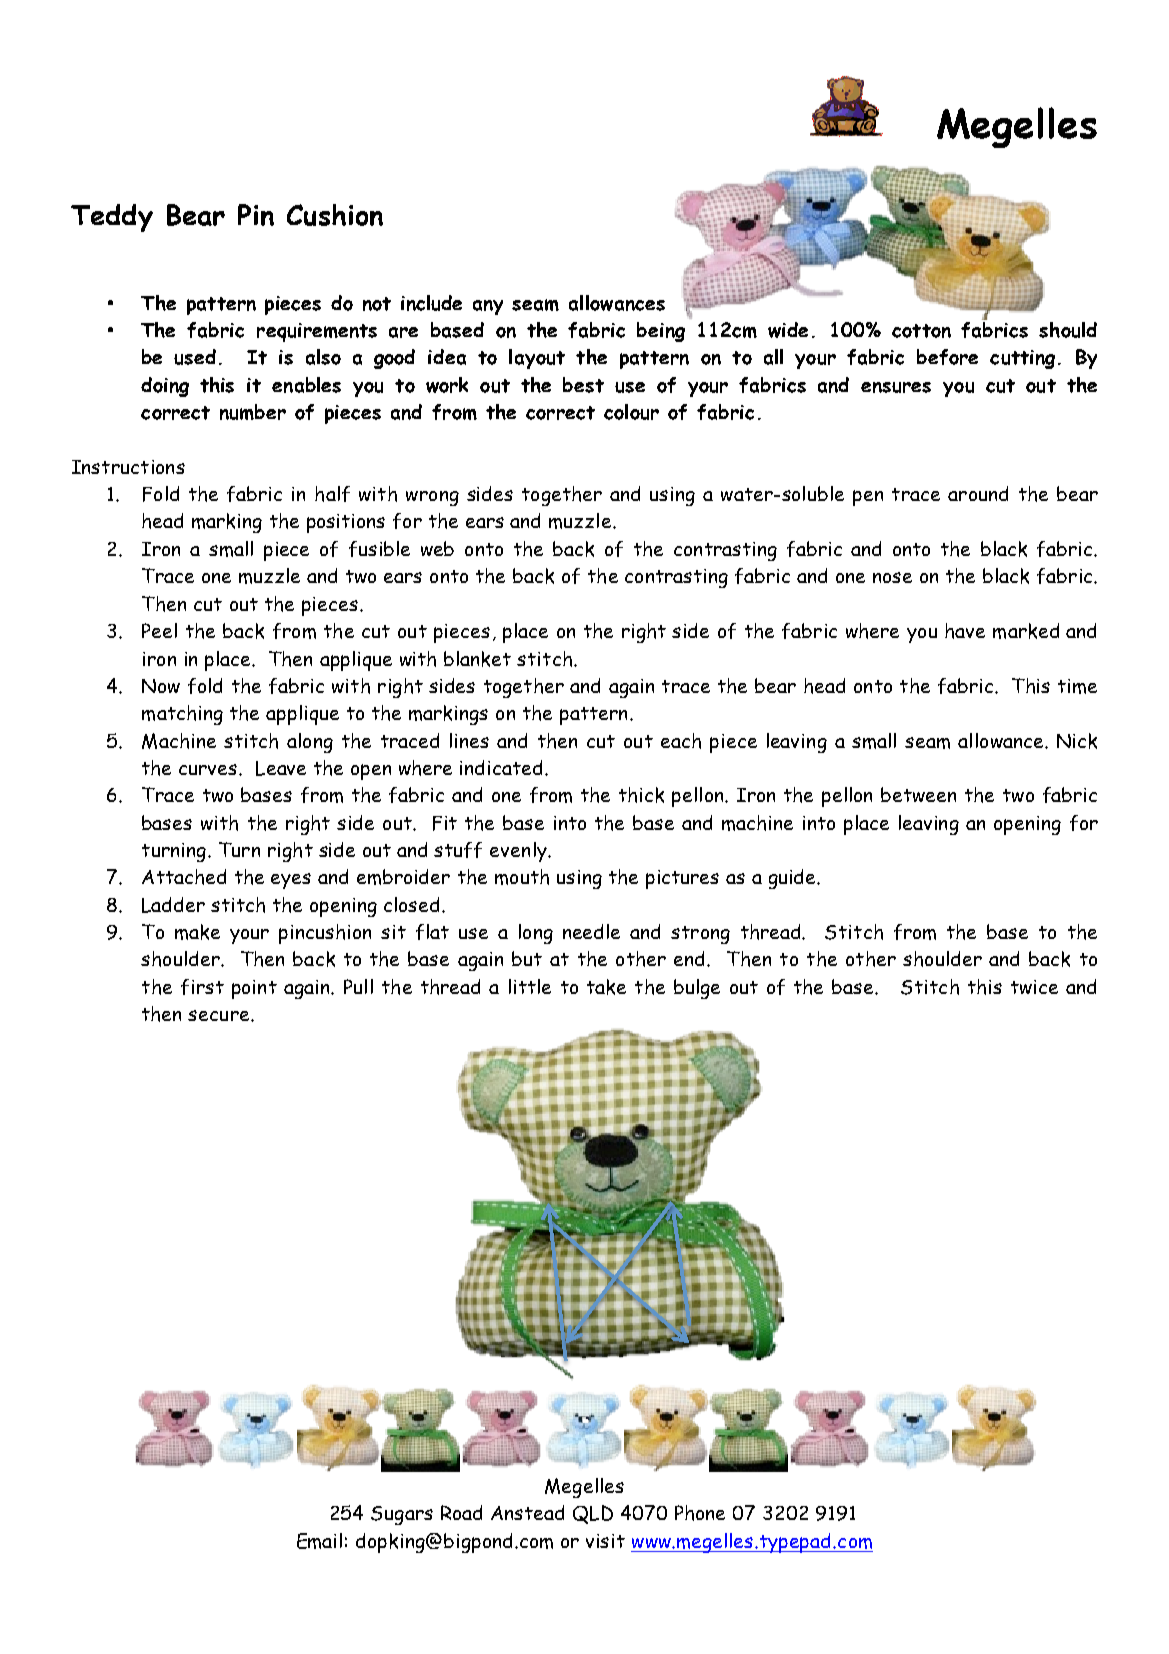 This screenshot has width=1169, height=1654. What do you see at coordinates (319, 1541) in the screenshot?
I see `Email` at bounding box center [319, 1541].
